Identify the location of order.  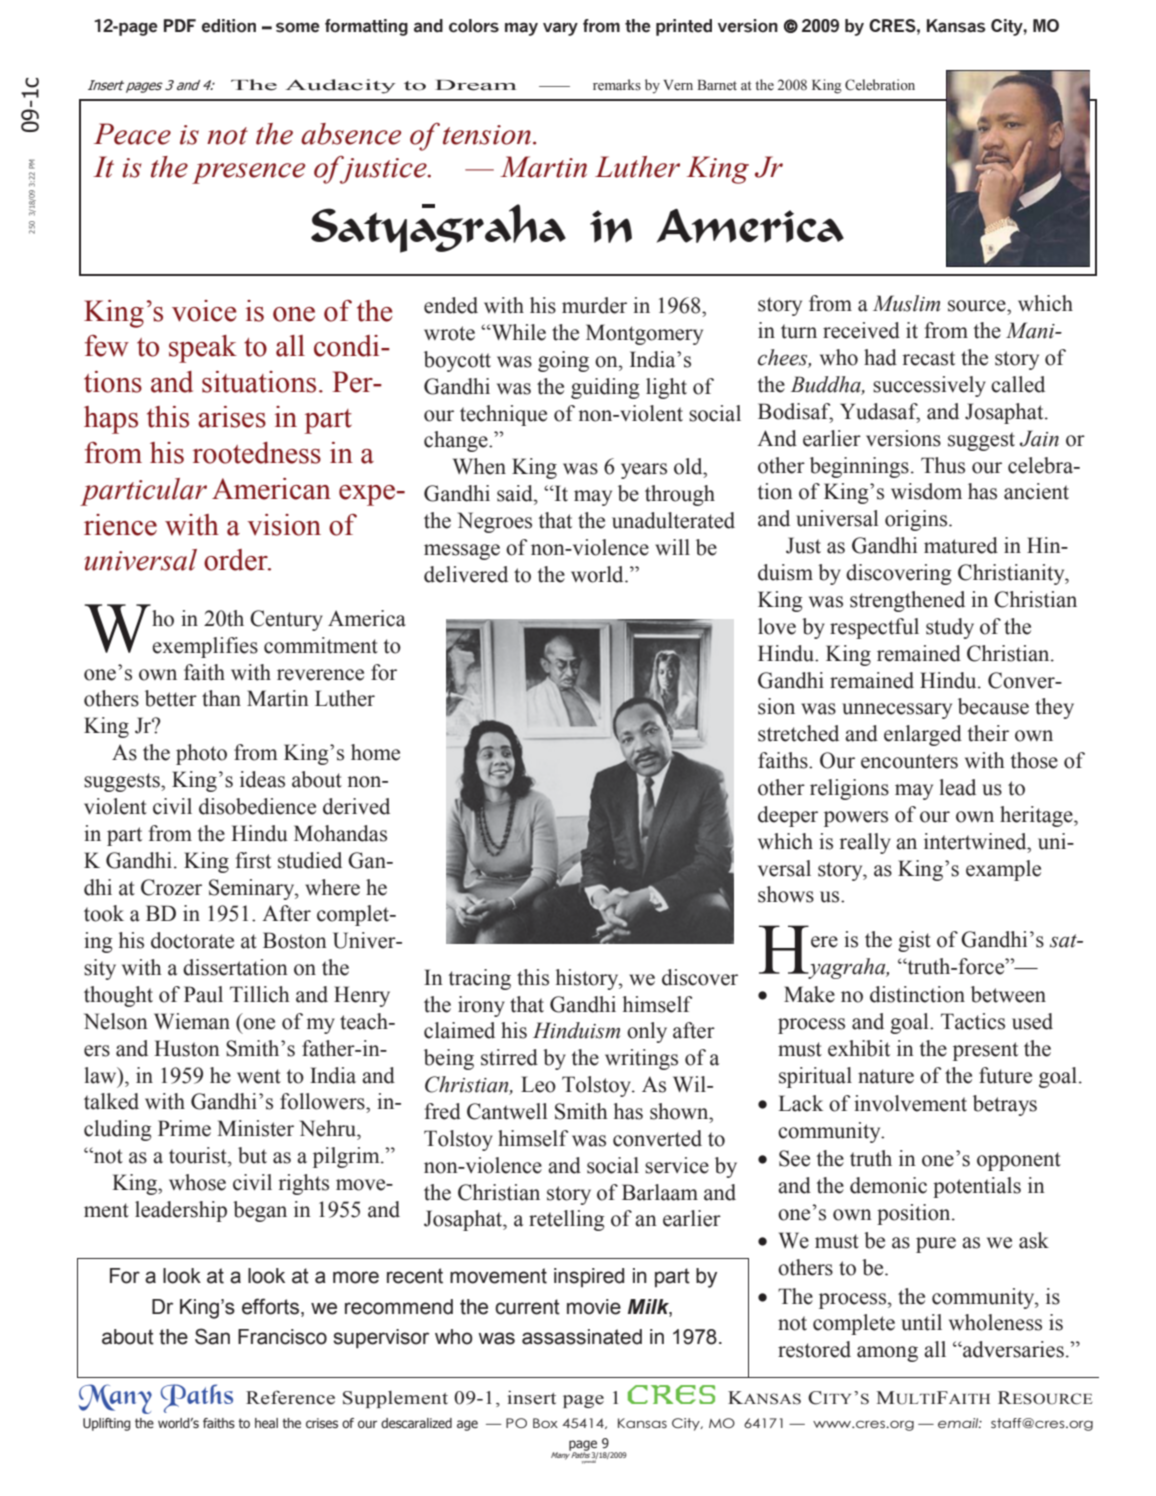
(237, 560).
